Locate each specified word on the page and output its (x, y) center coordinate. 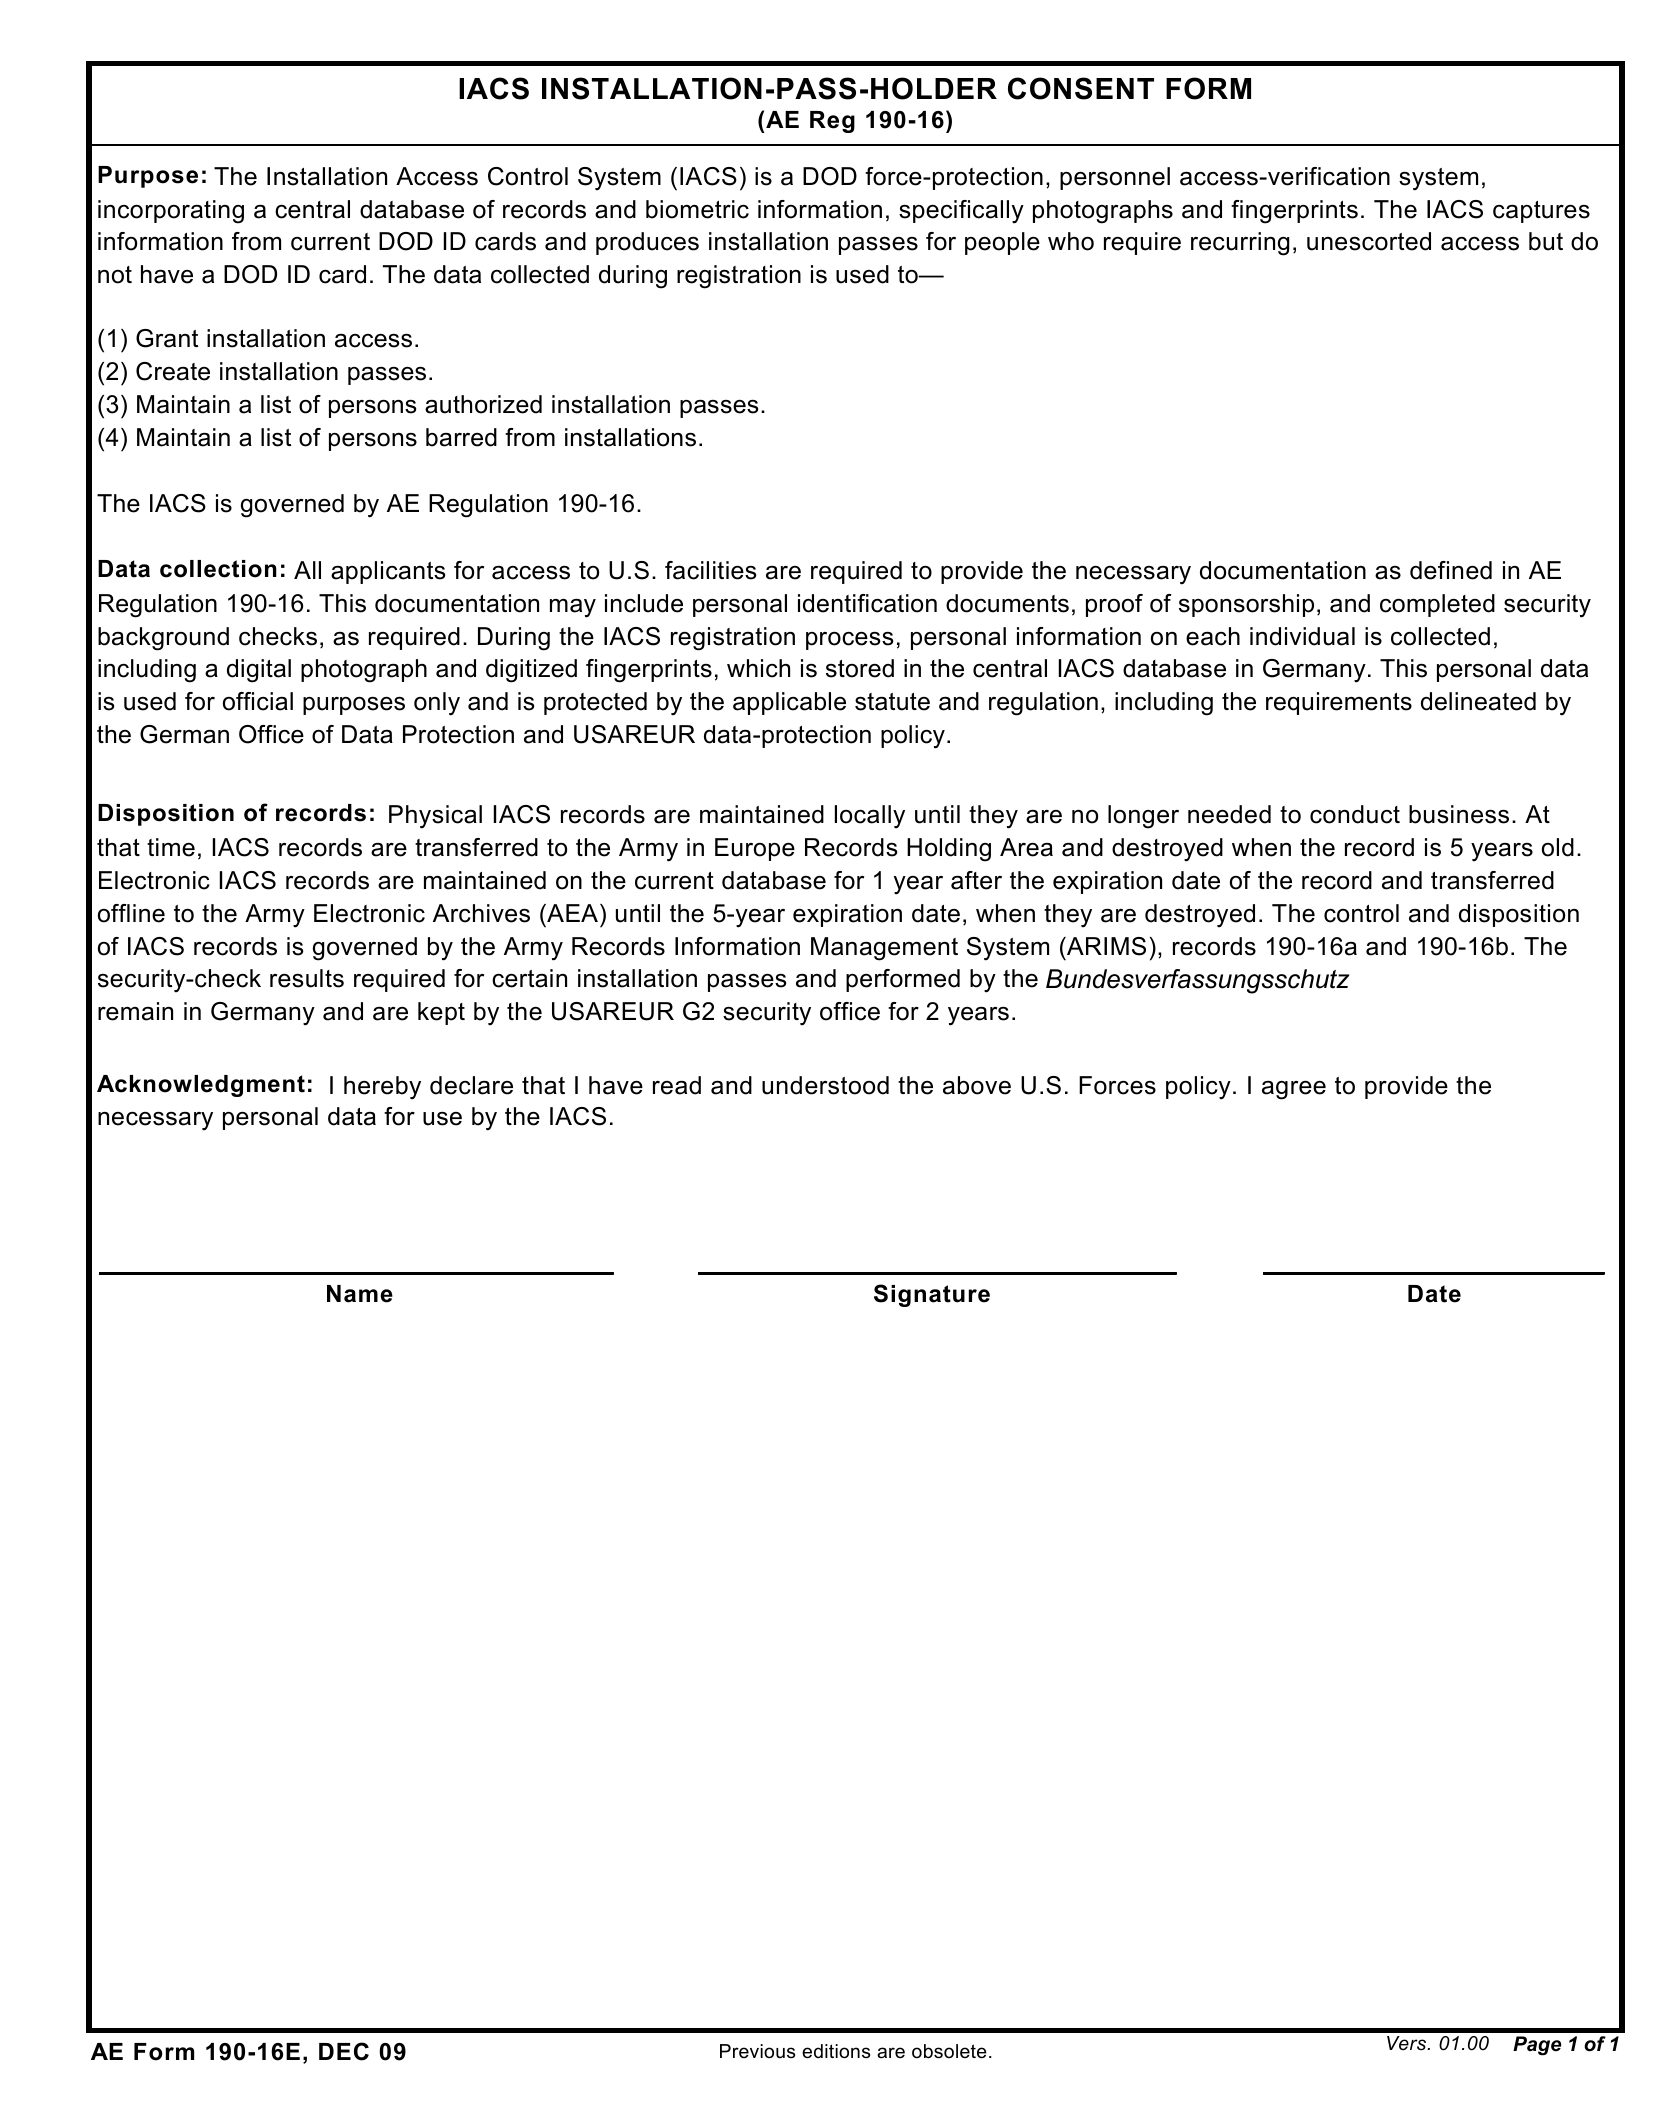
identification (867, 603)
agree (1294, 1090)
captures (1541, 212)
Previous (757, 2051)
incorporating (171, 212)
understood (825, 1085)
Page (1537, 2046)
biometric (697, 209)
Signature (932, 1295)
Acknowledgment (201, 1086)
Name (360, 1294)
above (977, 1085)
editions (836, 2051)
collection (218, 569)
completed (1437, 605)
